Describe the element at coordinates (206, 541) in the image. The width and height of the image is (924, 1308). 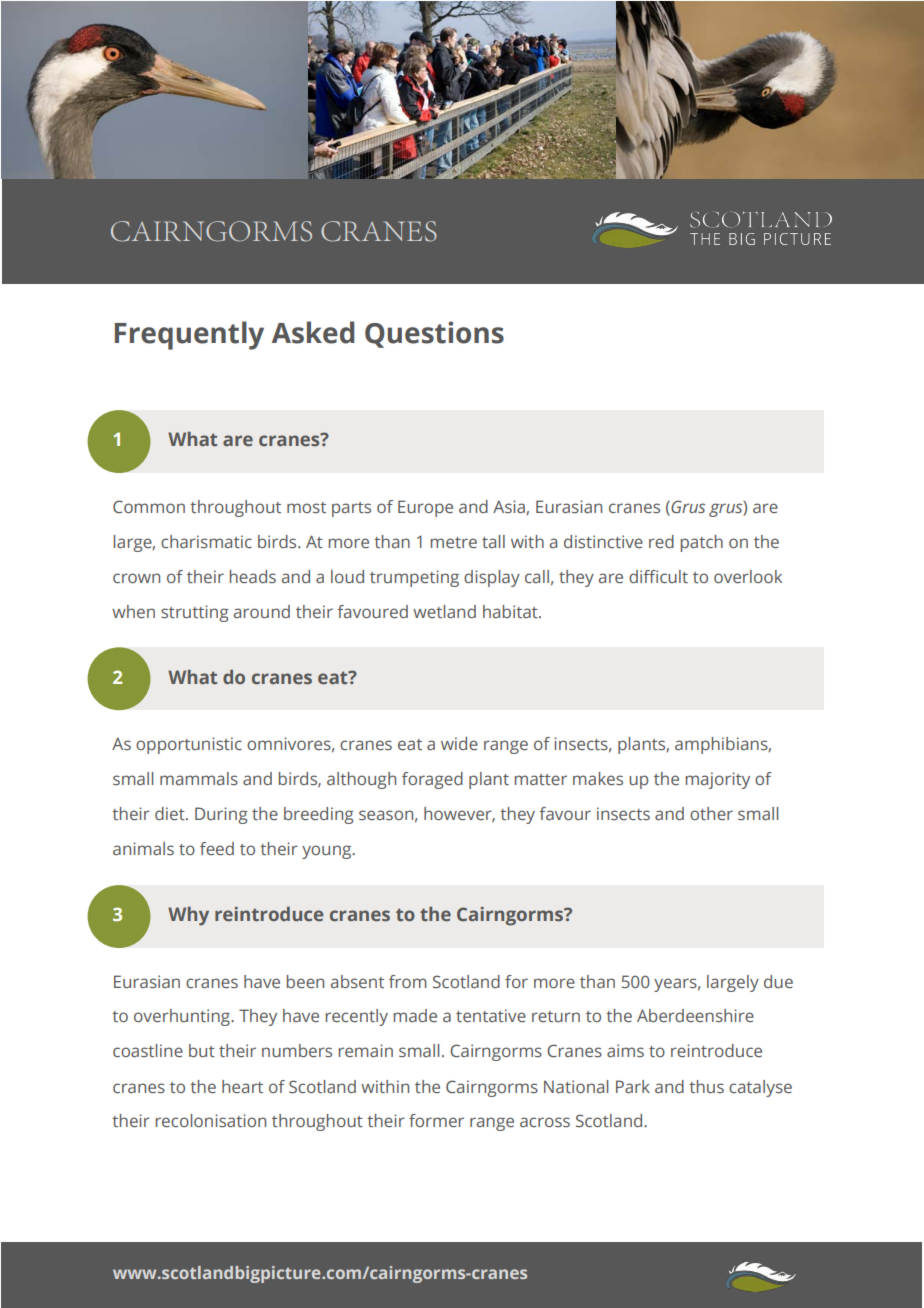
I see `charismatic` at that location.
